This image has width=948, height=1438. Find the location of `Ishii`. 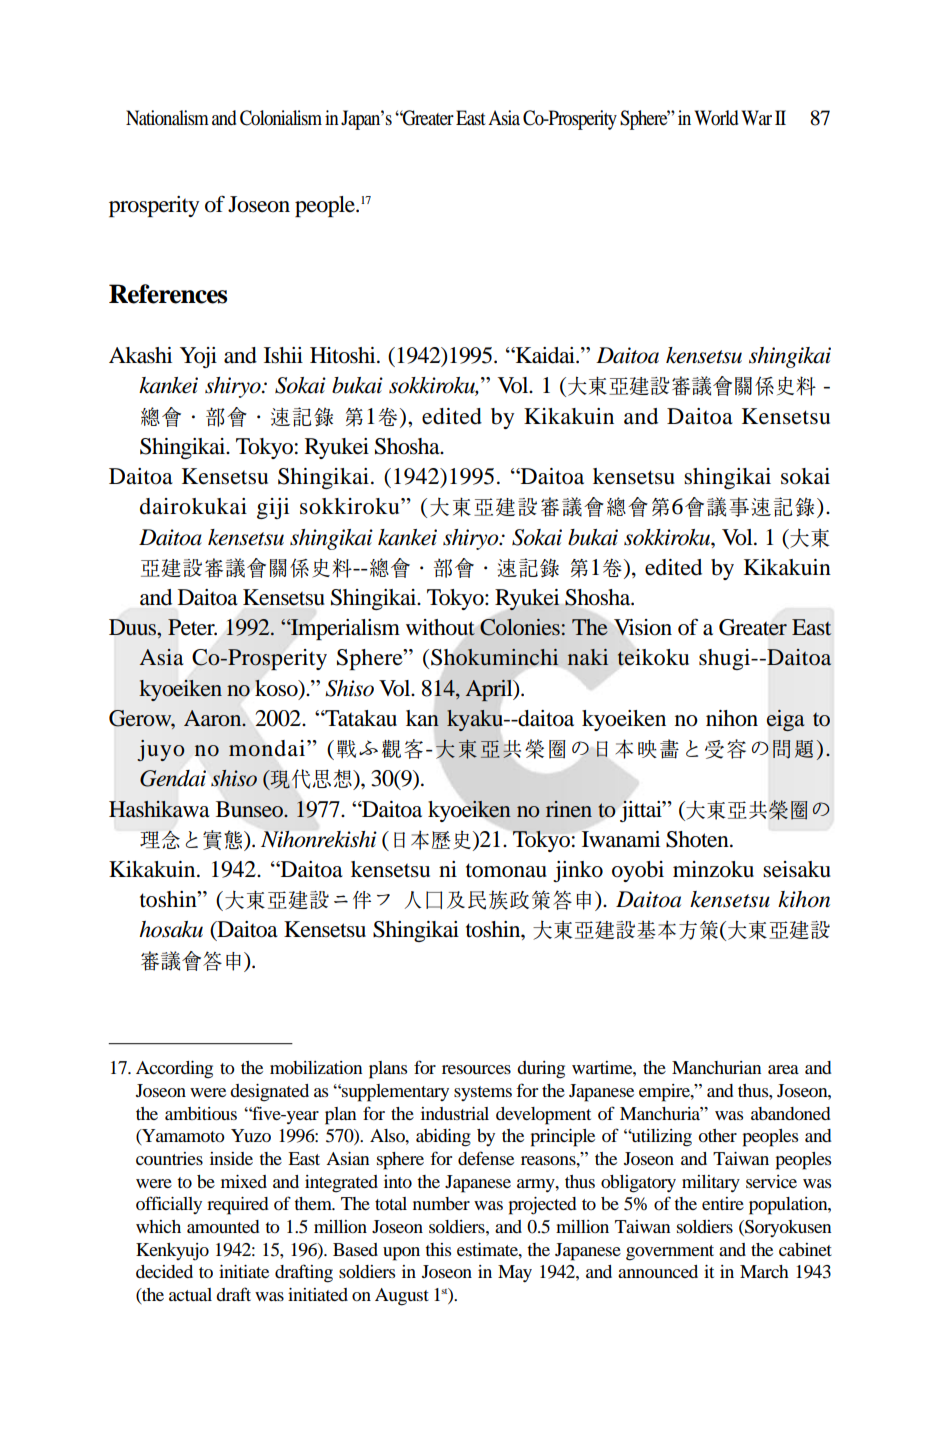

Ishii is located at coordinates (283, 355).
